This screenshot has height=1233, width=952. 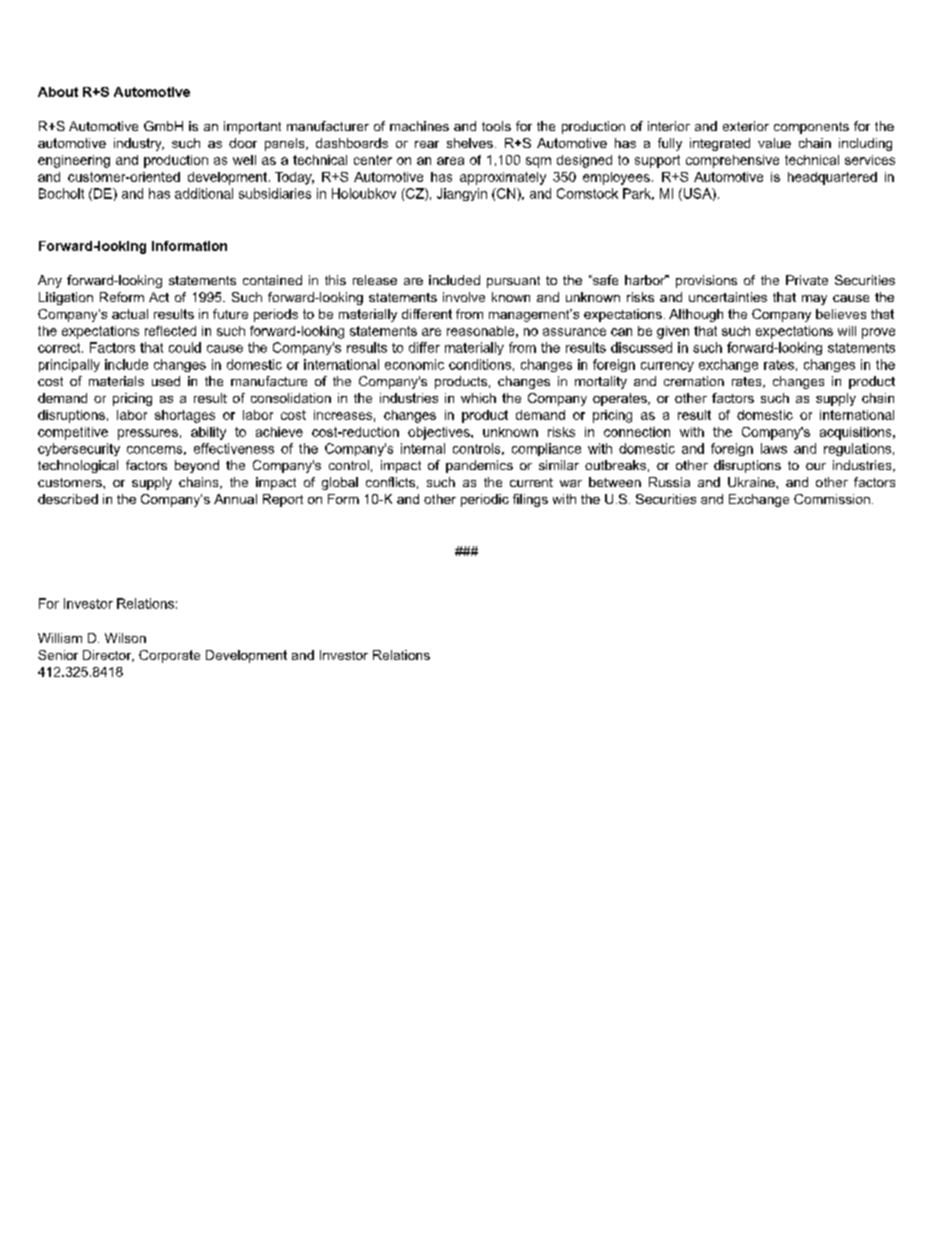 I want to click on cremation, so click(x=694, y=381).
